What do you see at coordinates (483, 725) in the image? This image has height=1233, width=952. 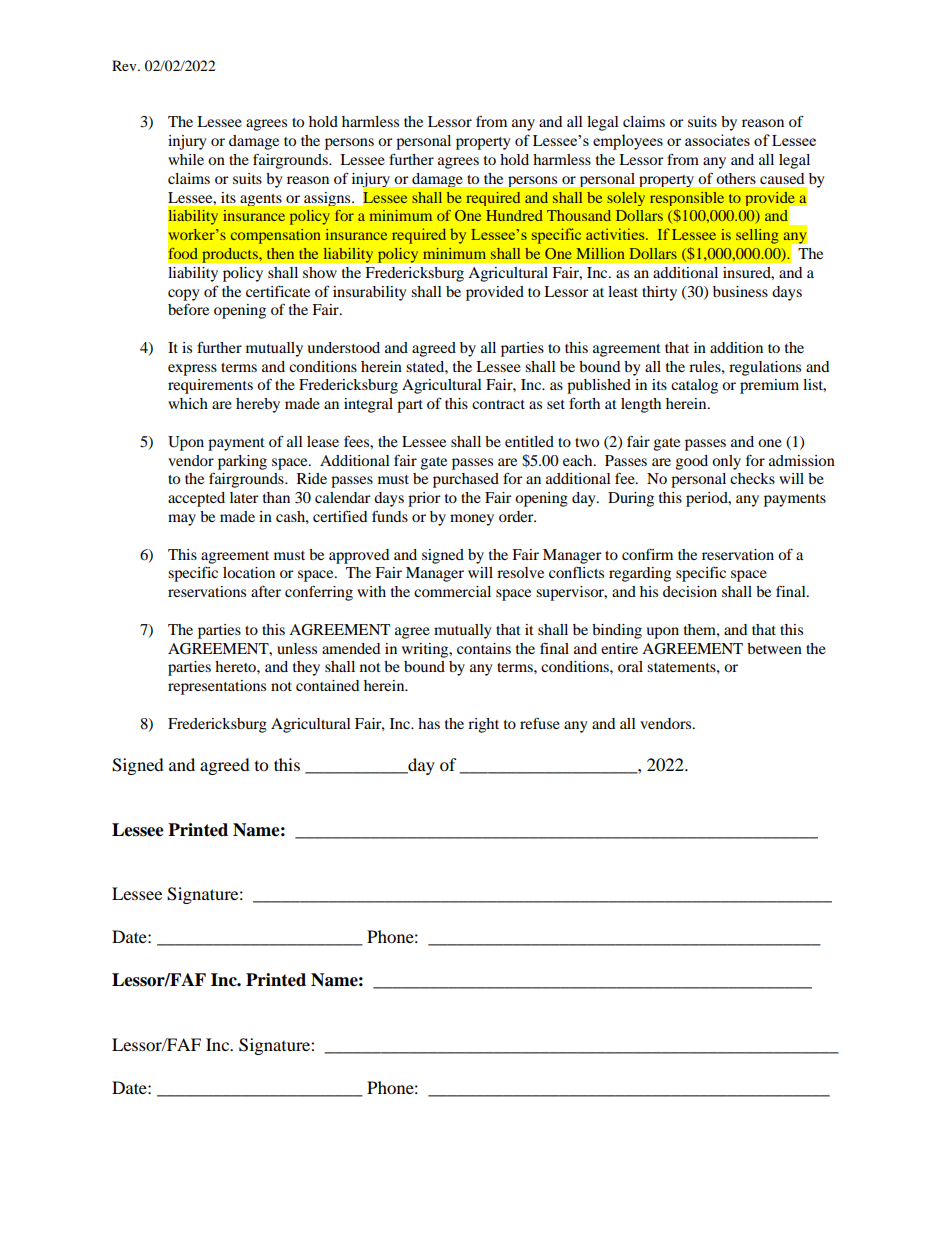 I see `right` at bounding box center [483, 725].
